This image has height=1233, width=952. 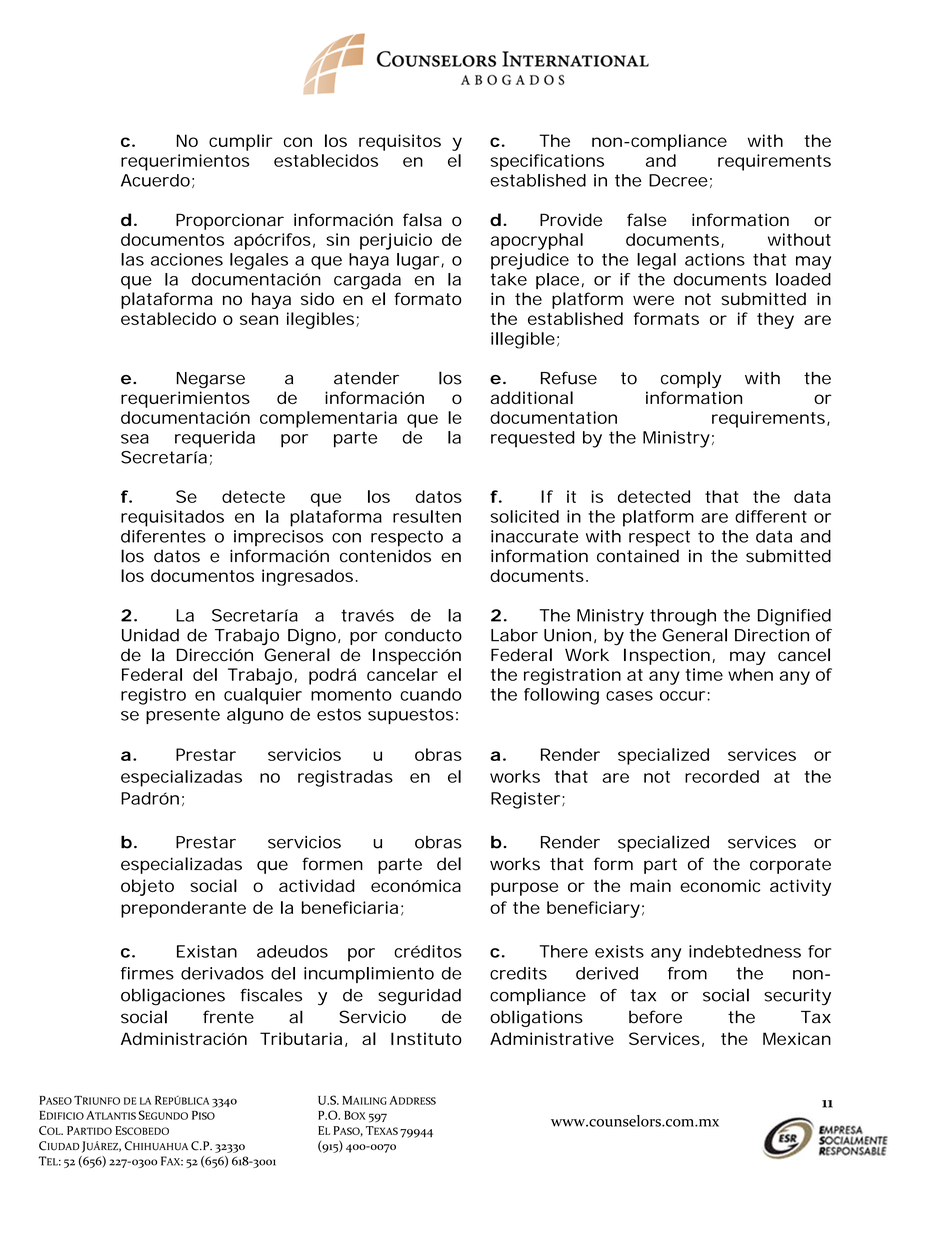 What do you see at coordinates (514, 635) in the image?
I see `Labor` at bounding box center [514, 635].
